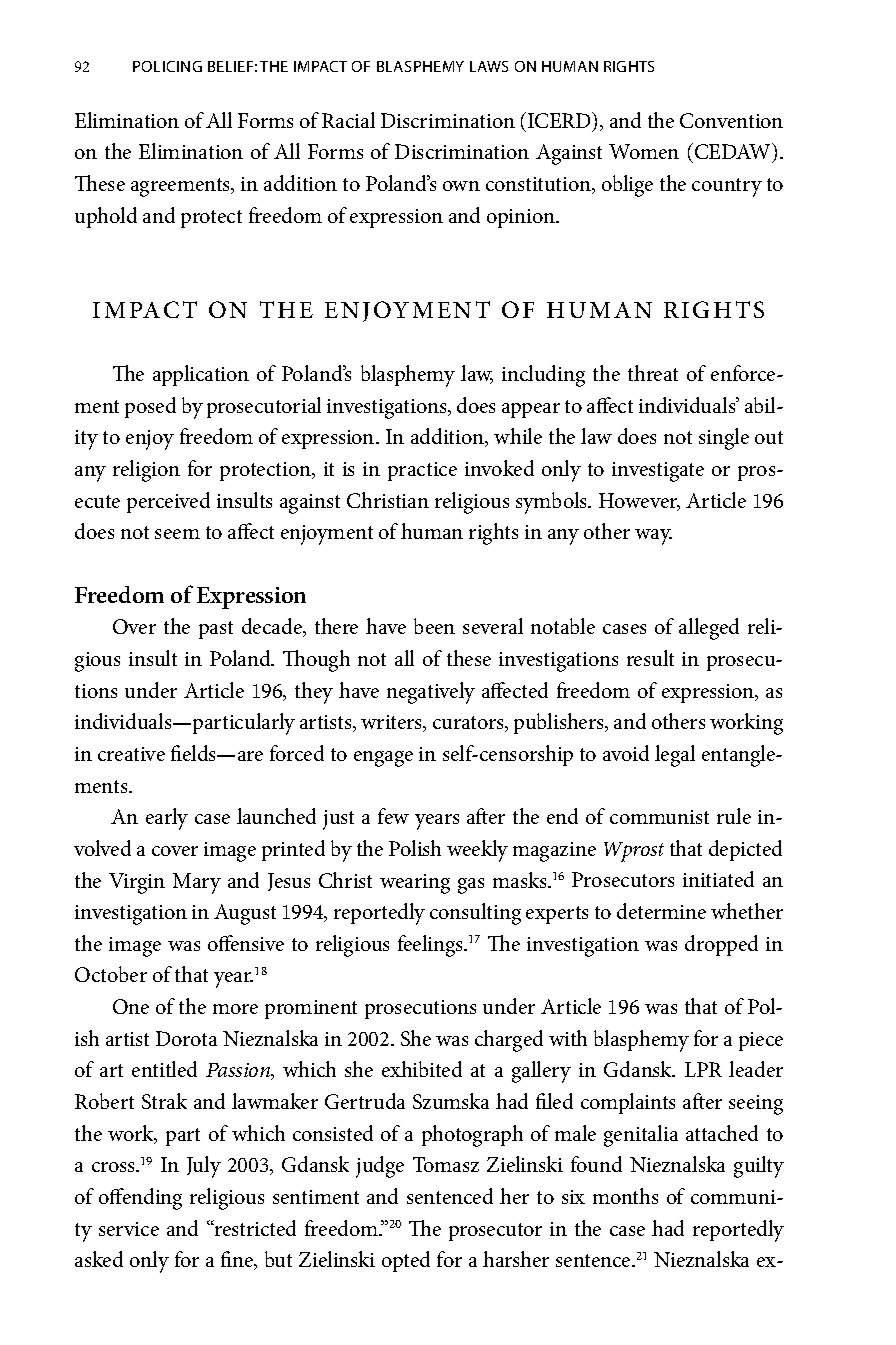 The image size is (896, 1345). Describe the element at coordinates (431, 693) in the screenshot. I see `negatively` at that location.
